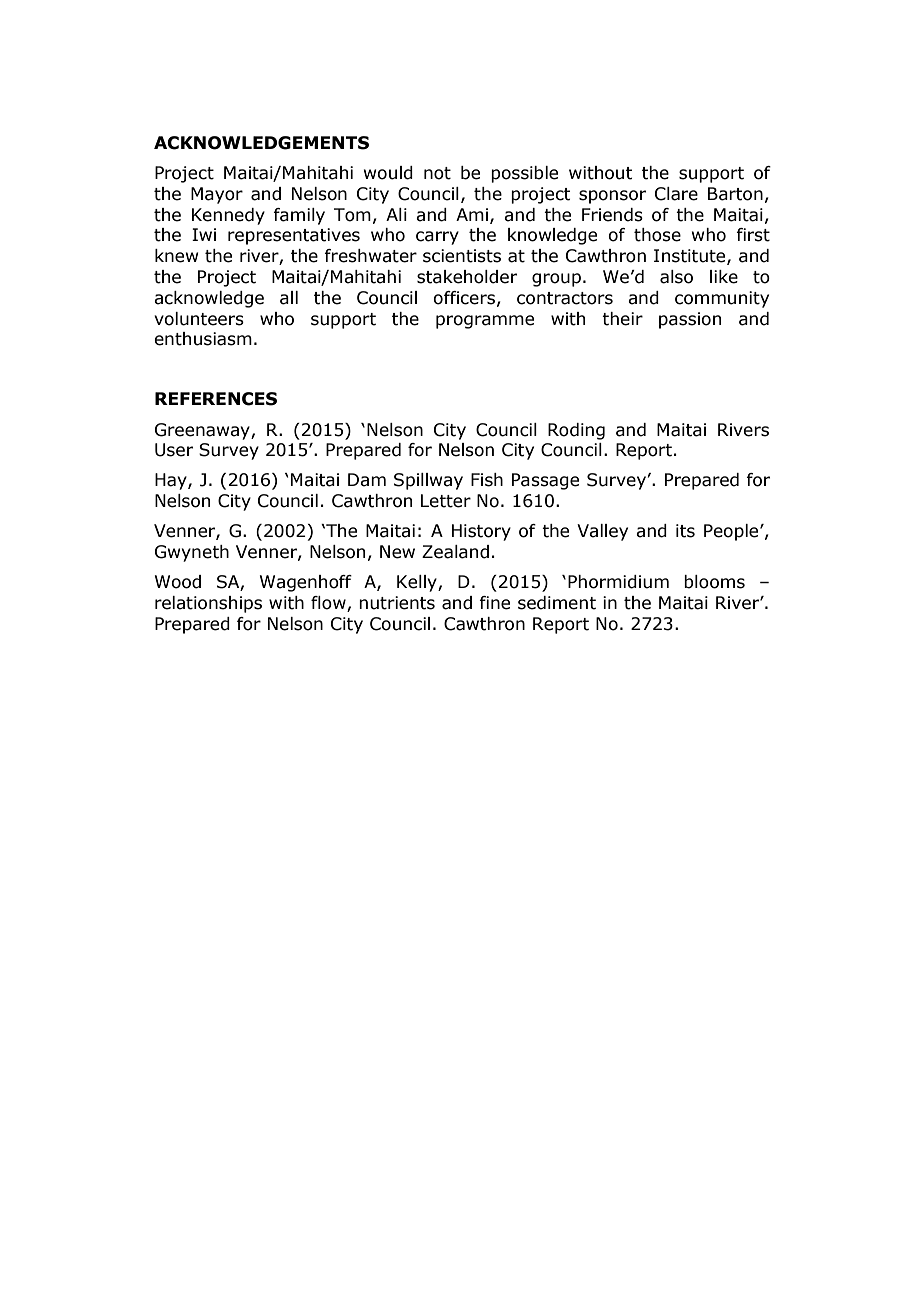  I want to click on volunteers, so click(199, 319).
